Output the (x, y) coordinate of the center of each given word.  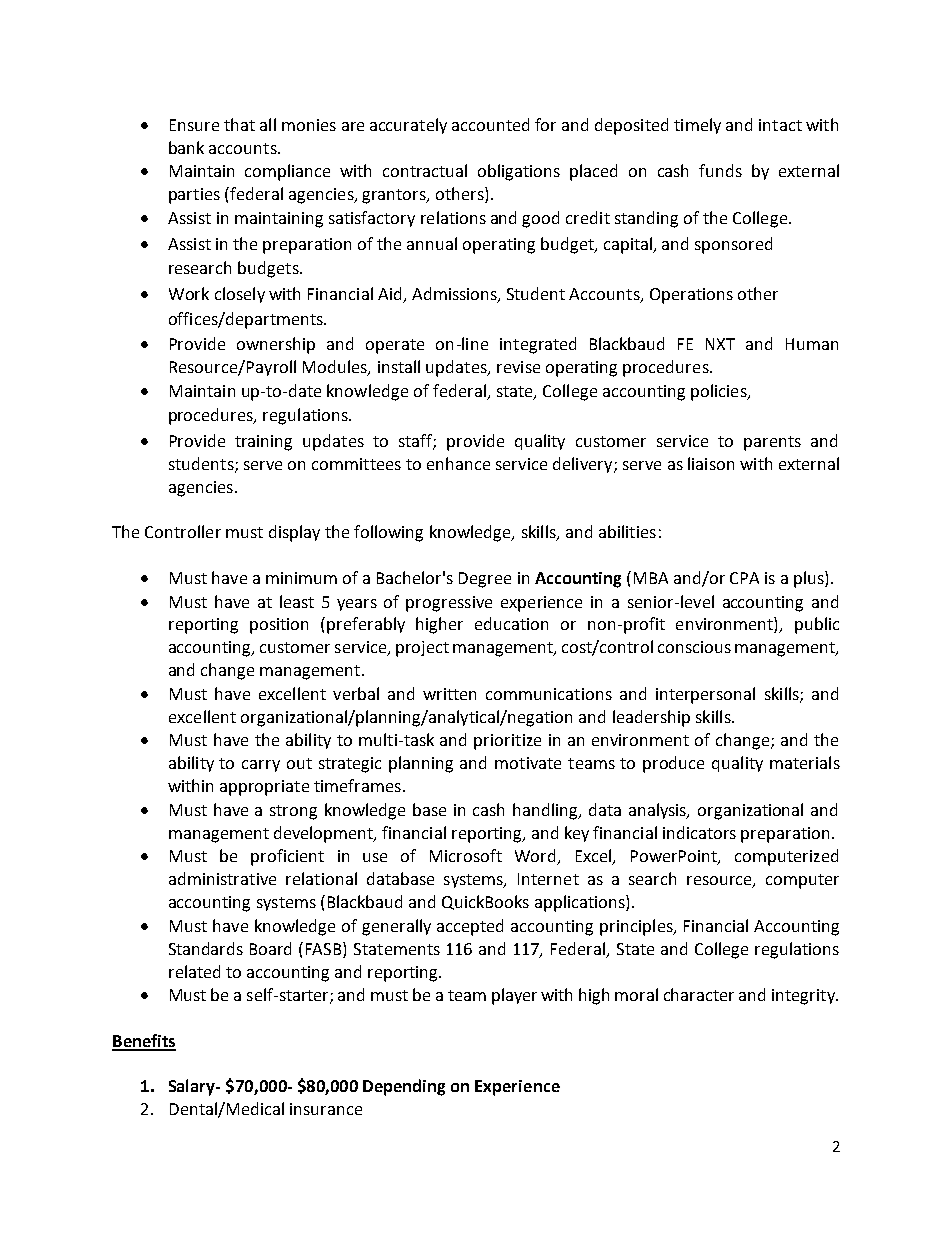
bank (186, 147)
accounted (490, 124)
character (699, 994)
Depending (404, 1087)
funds (720, 170)
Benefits (144, 1042)
